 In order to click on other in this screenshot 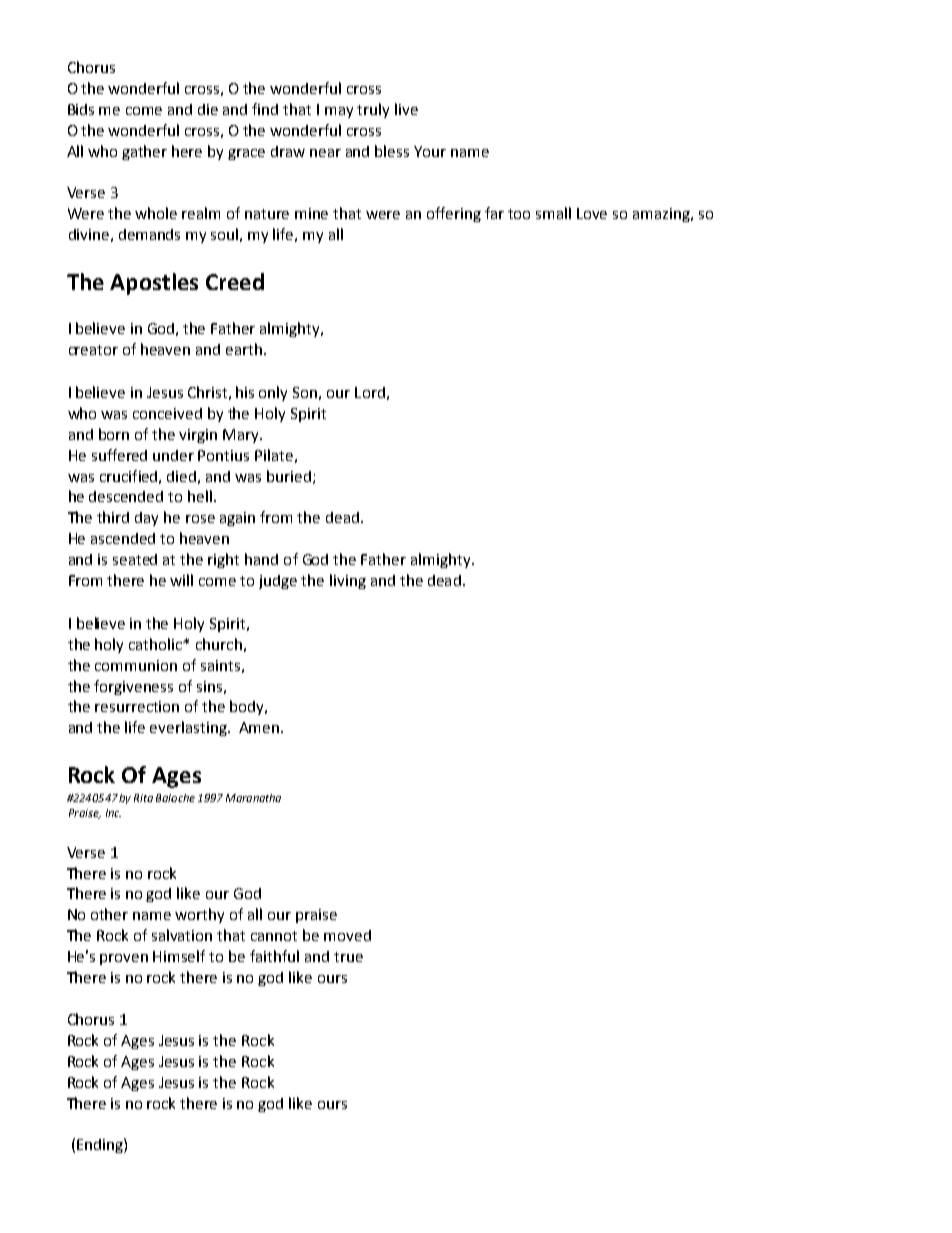, I will do `click(109, 914)`.
